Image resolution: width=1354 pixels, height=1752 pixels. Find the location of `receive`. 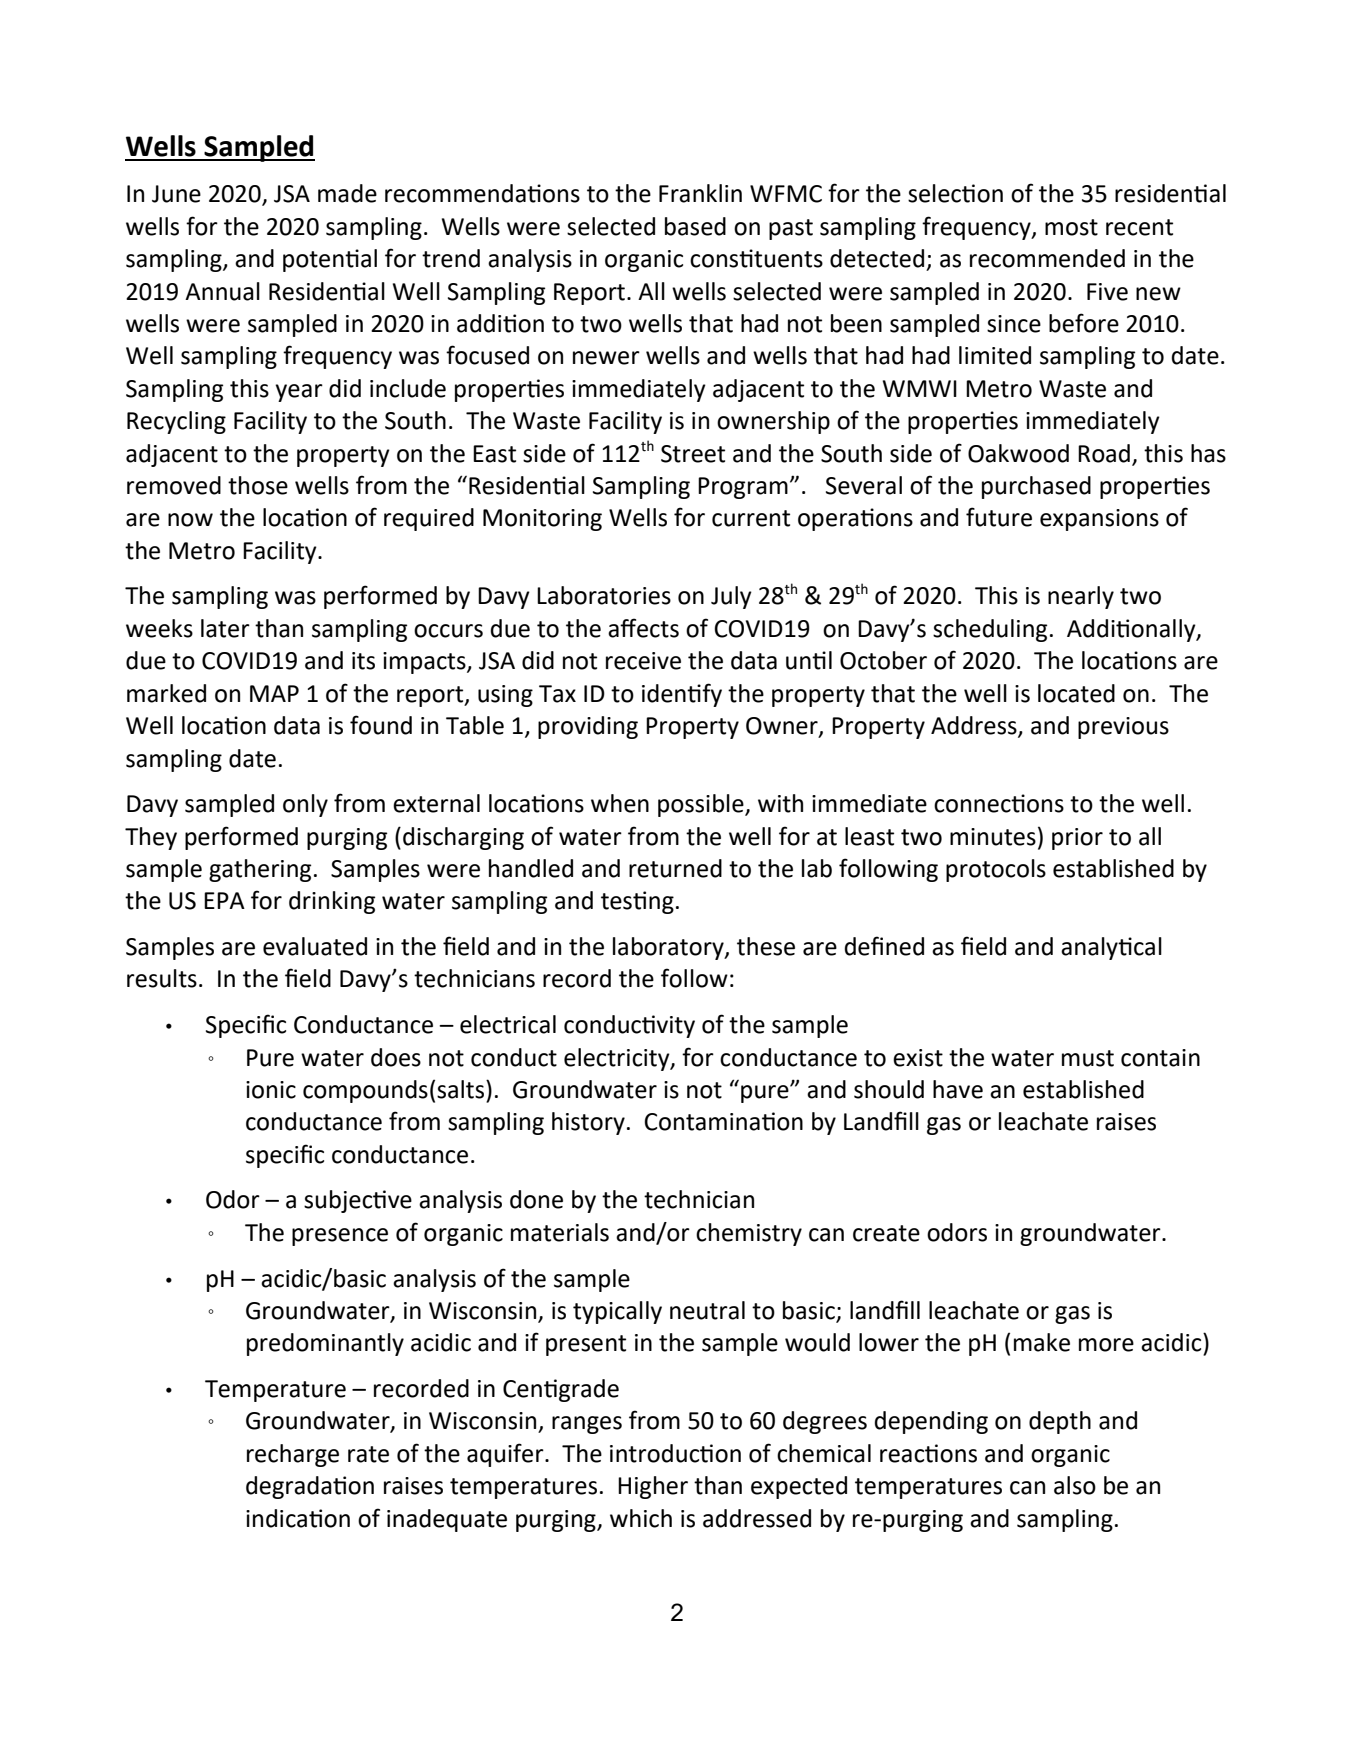

receive is located at coordinates (643, 661).
